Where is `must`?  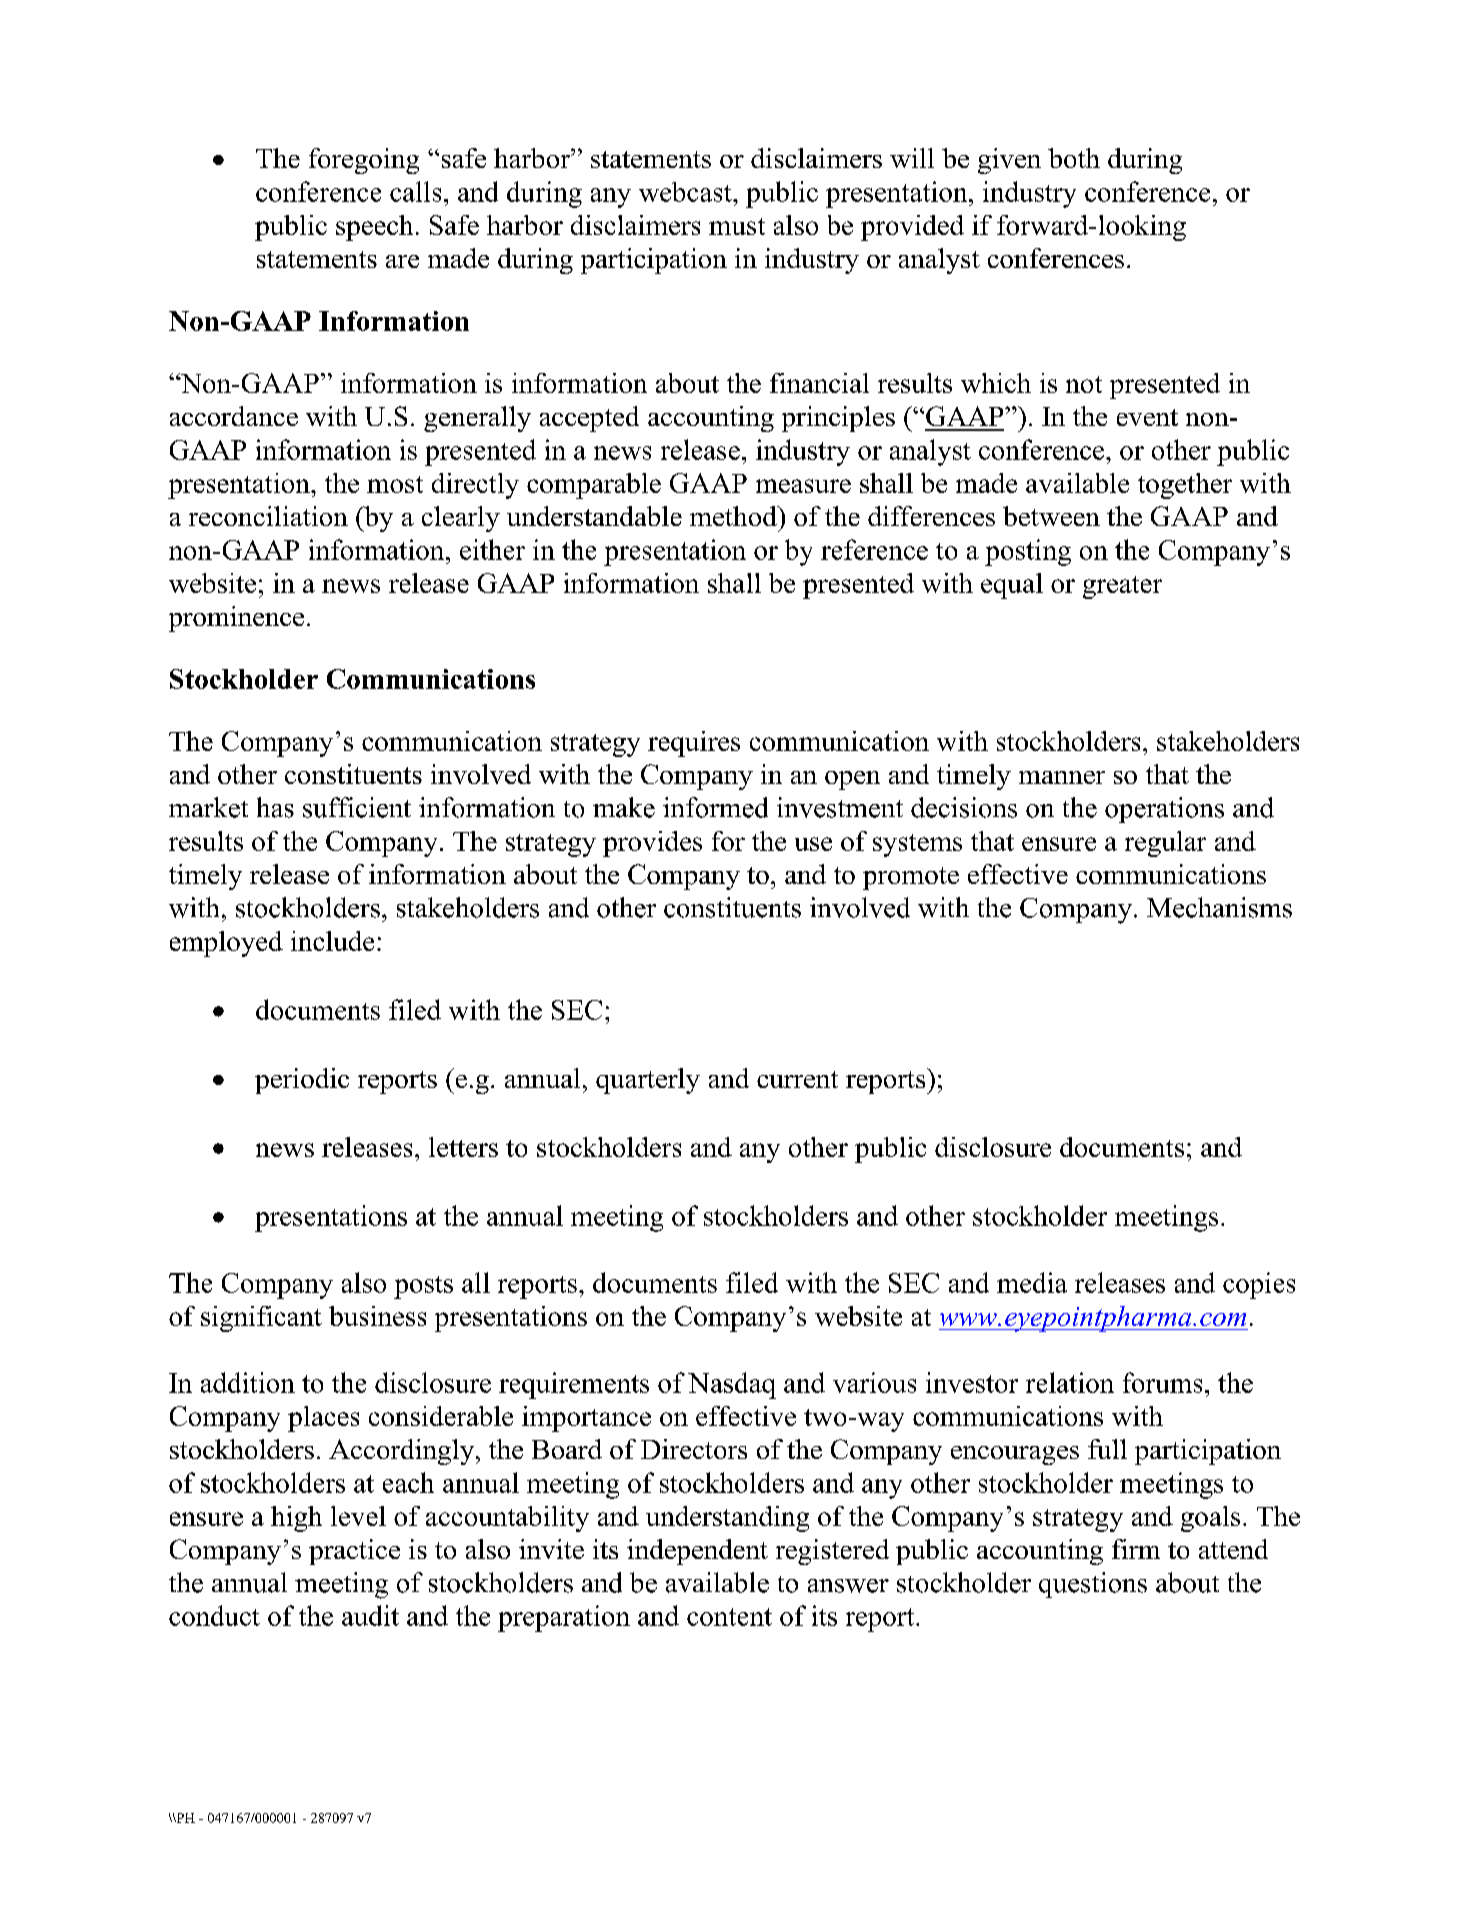 must is located at coordinates (737, 226).
